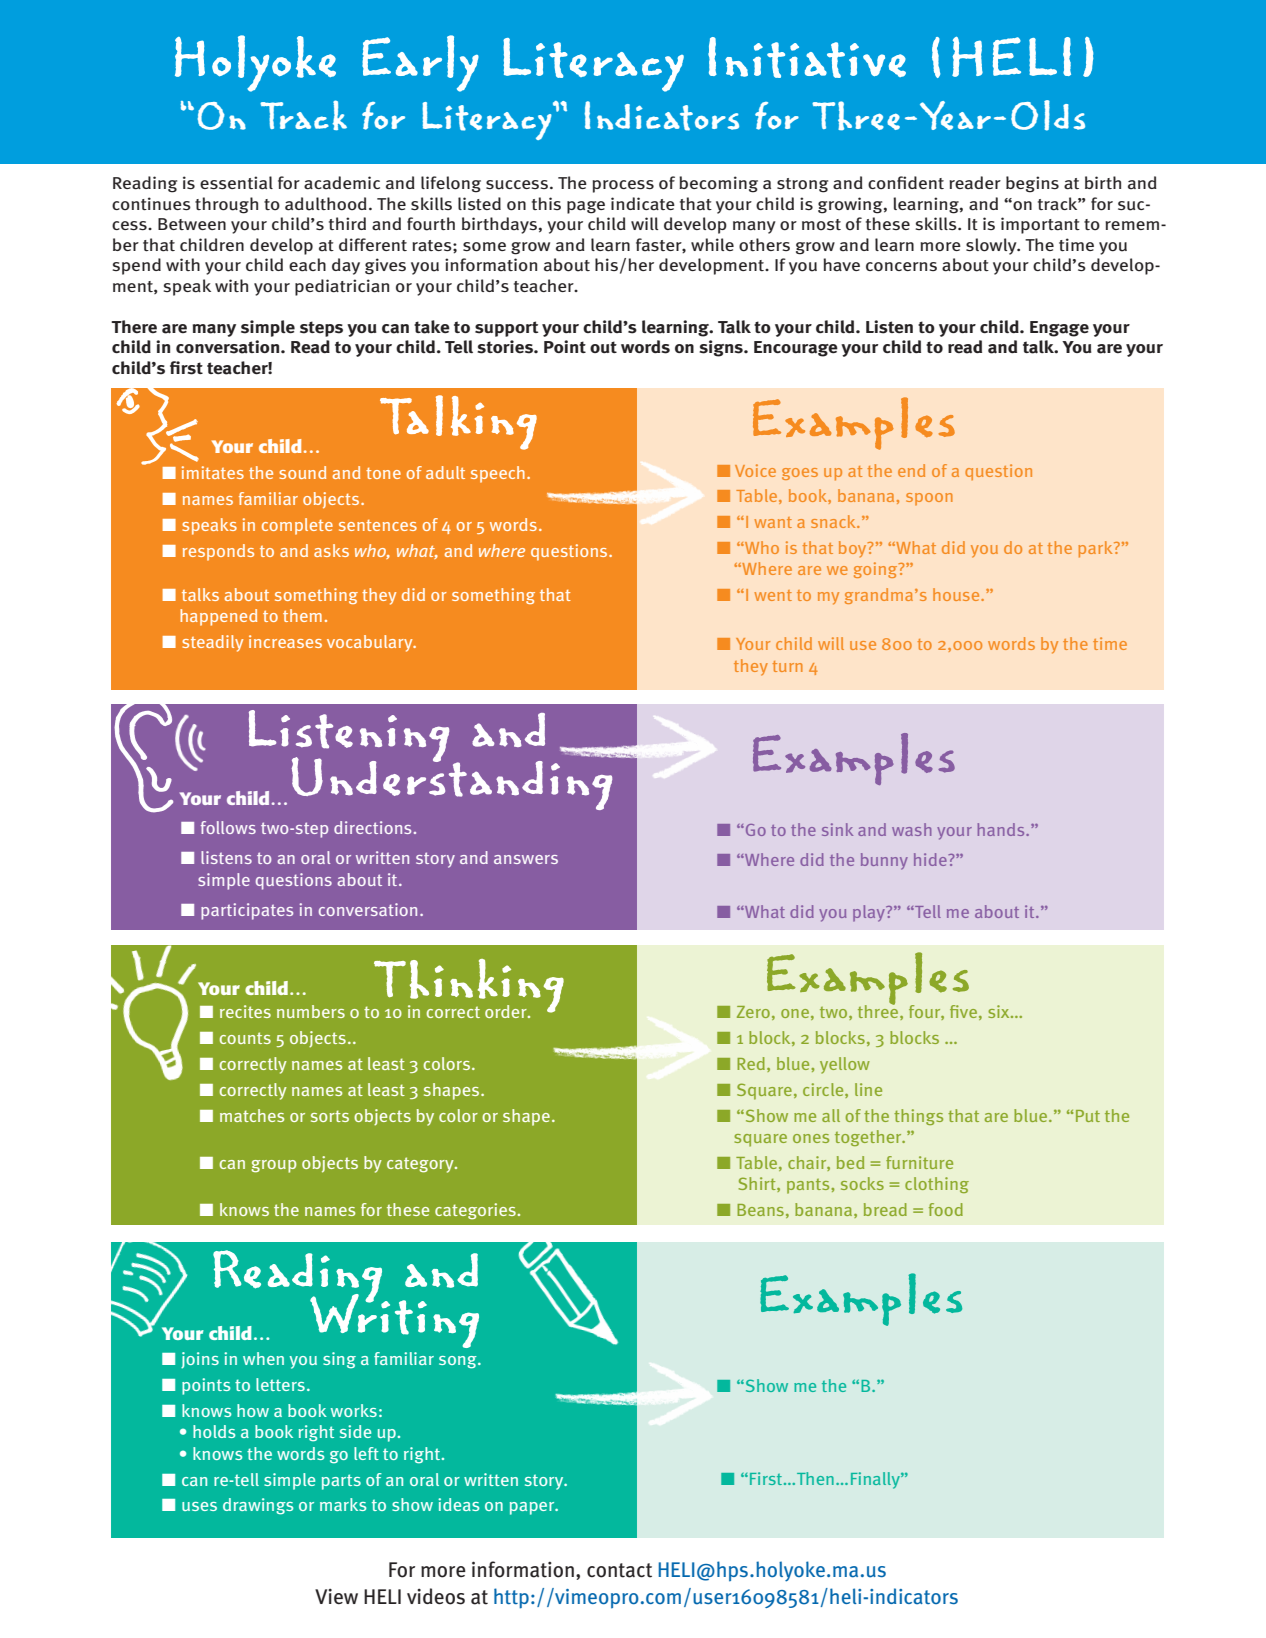  What do you see at coordinates (475, 1211) in the screenshot?
I see `categories` at bounding box center [475, 1211].
